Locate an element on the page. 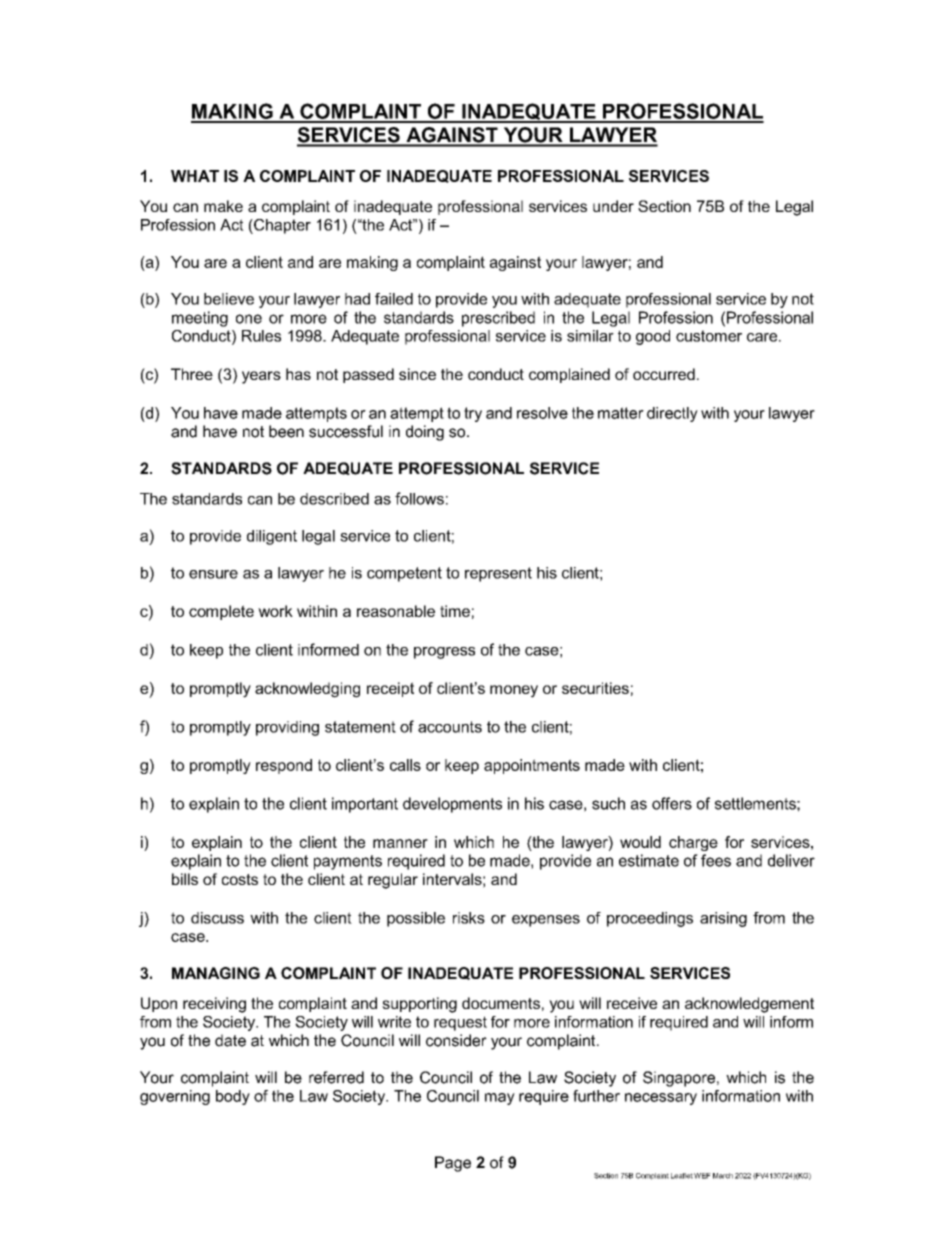 Image resolution: width=952 pixels, height=1233 pixels. under is located at coordinates (613, 206).
